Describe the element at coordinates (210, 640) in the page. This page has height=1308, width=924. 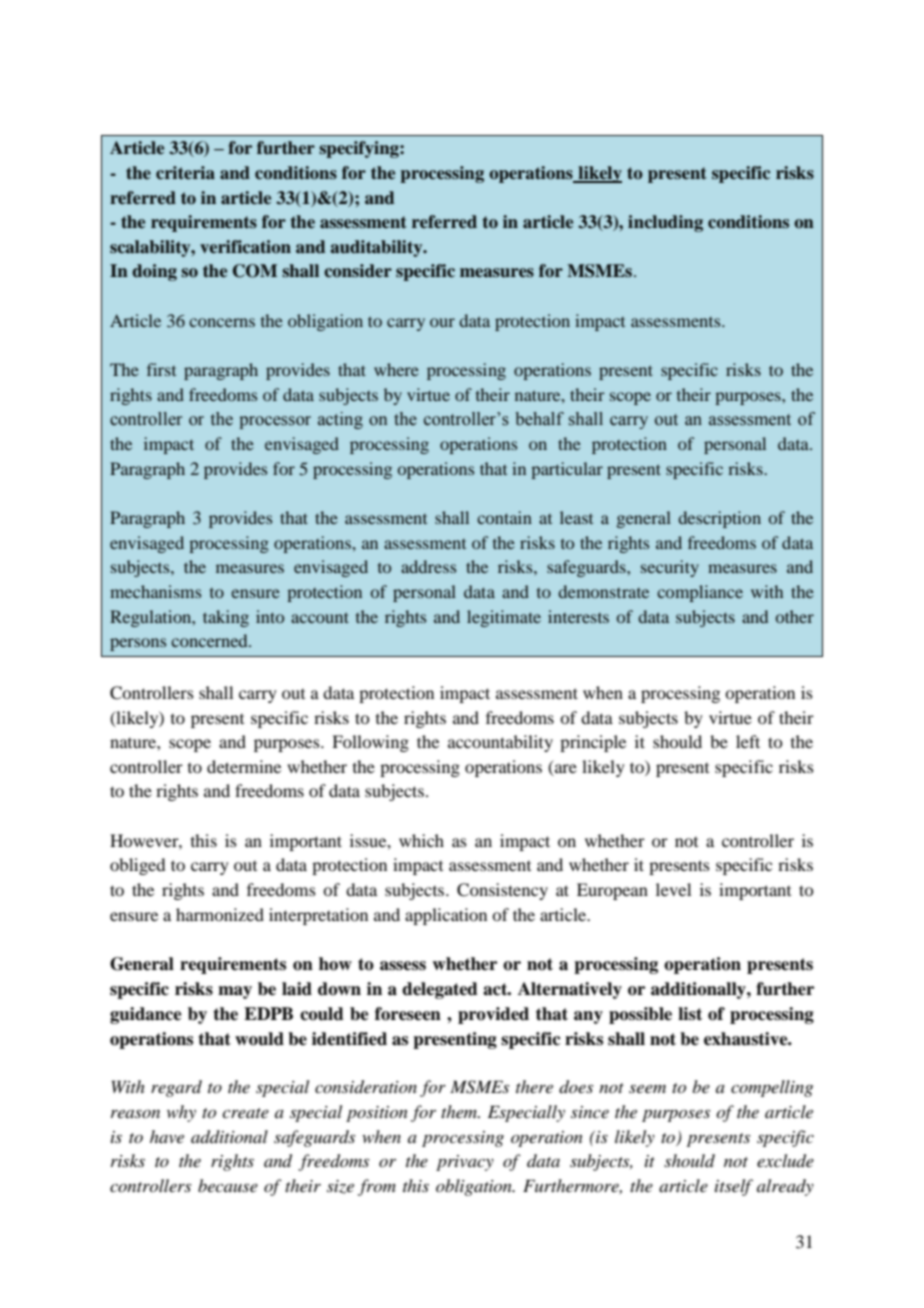
I see `concerned` at that location.
